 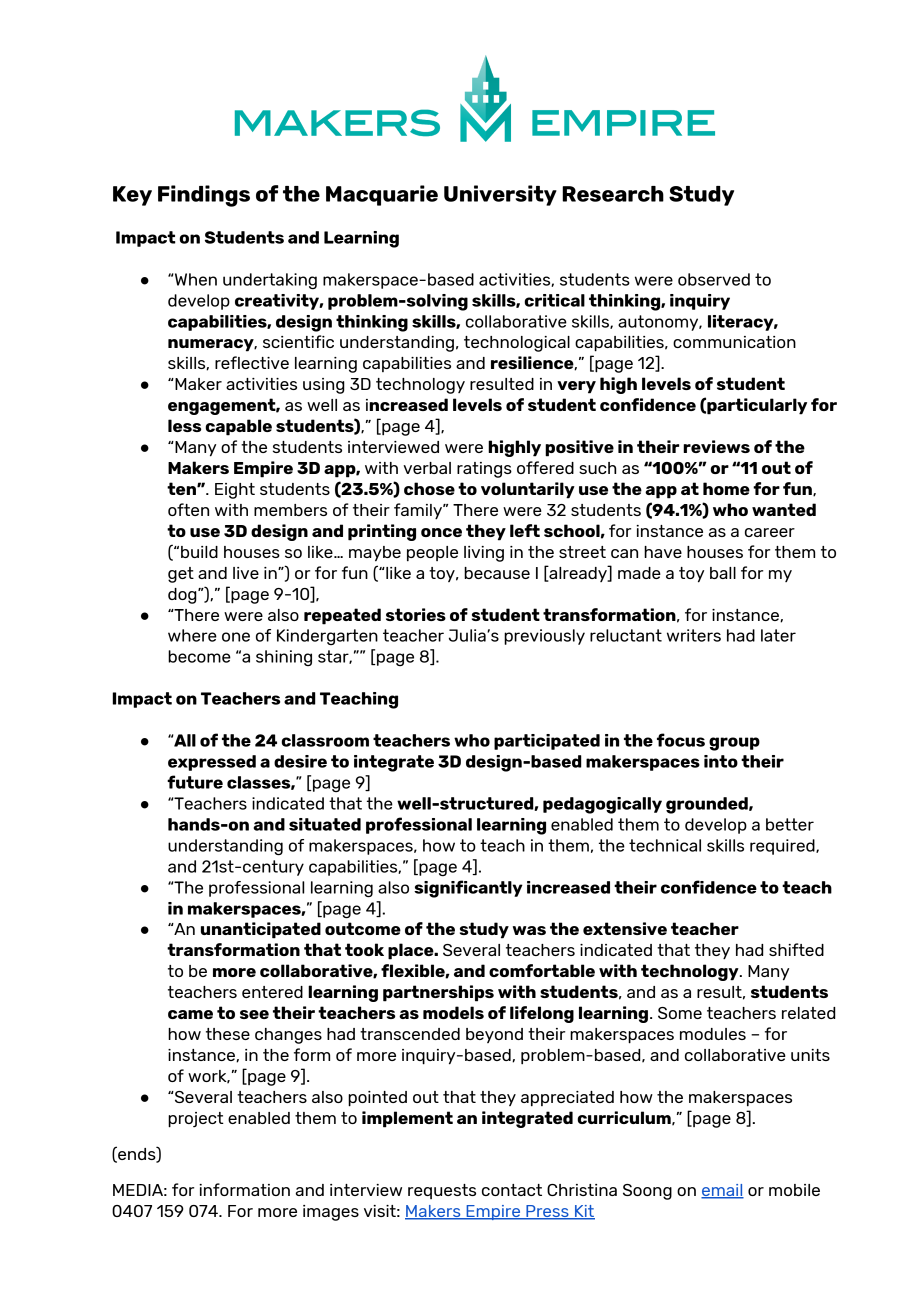 I want to click on significantly, so click(x=468, y=889).
